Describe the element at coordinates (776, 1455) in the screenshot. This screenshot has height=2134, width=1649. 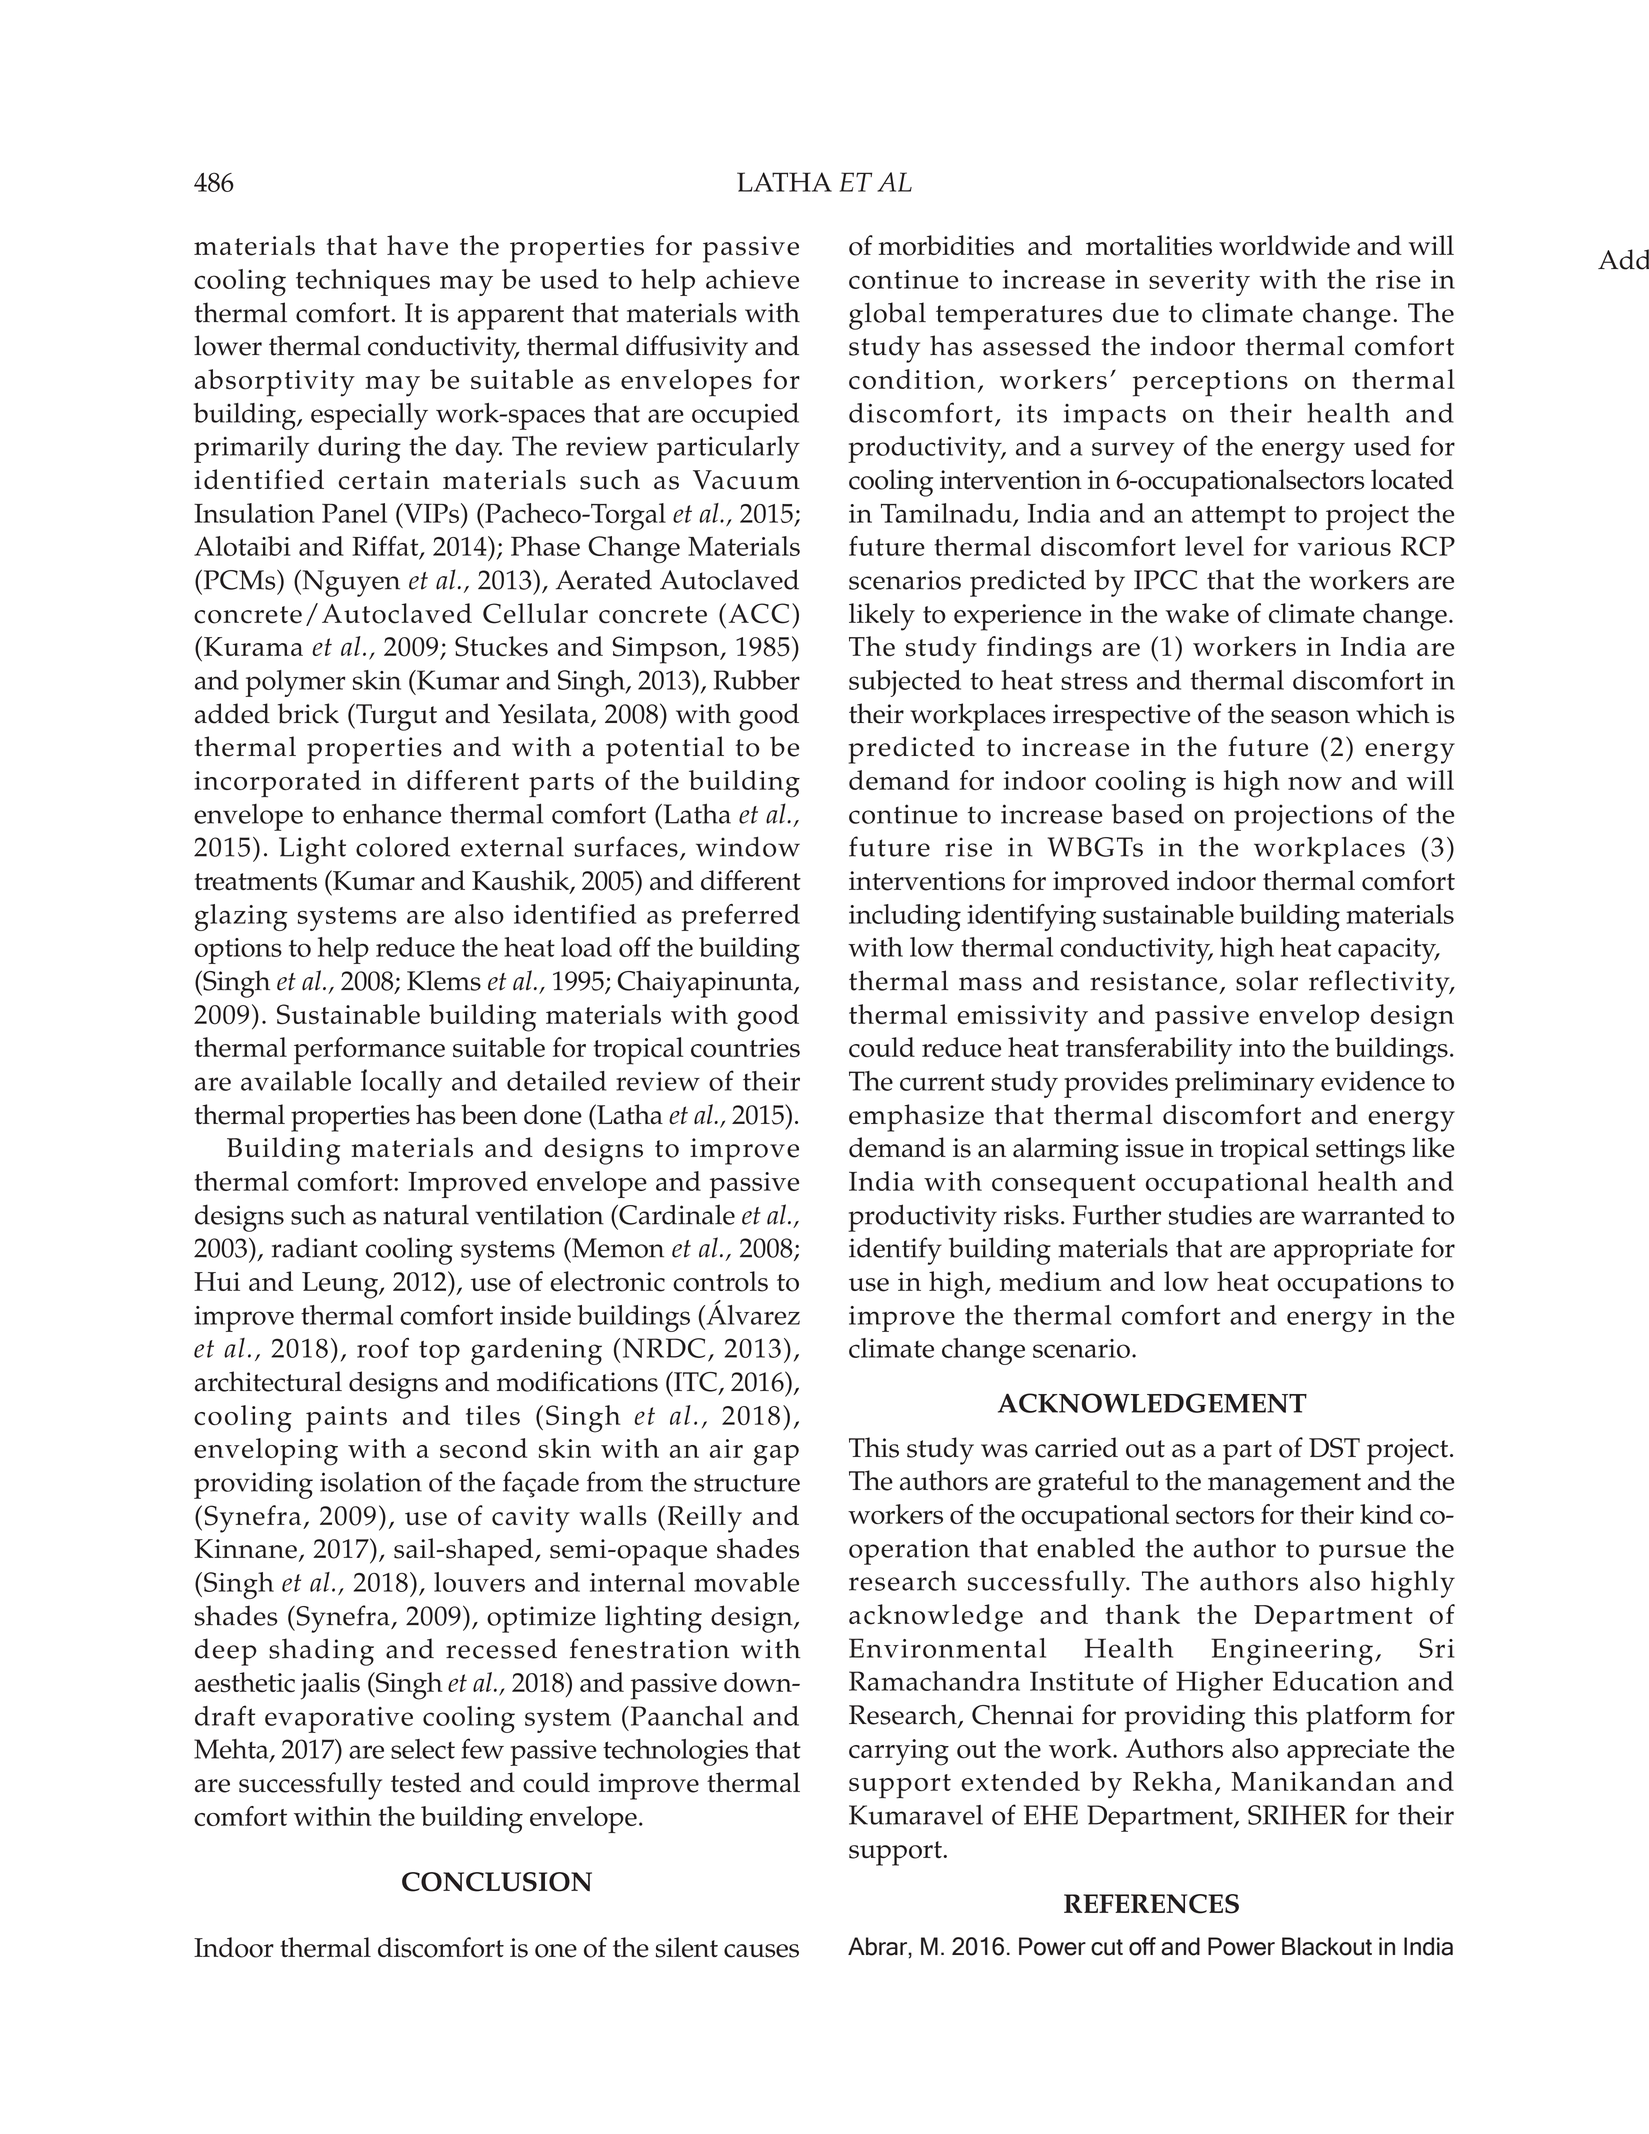
I see `gap` at that location.
